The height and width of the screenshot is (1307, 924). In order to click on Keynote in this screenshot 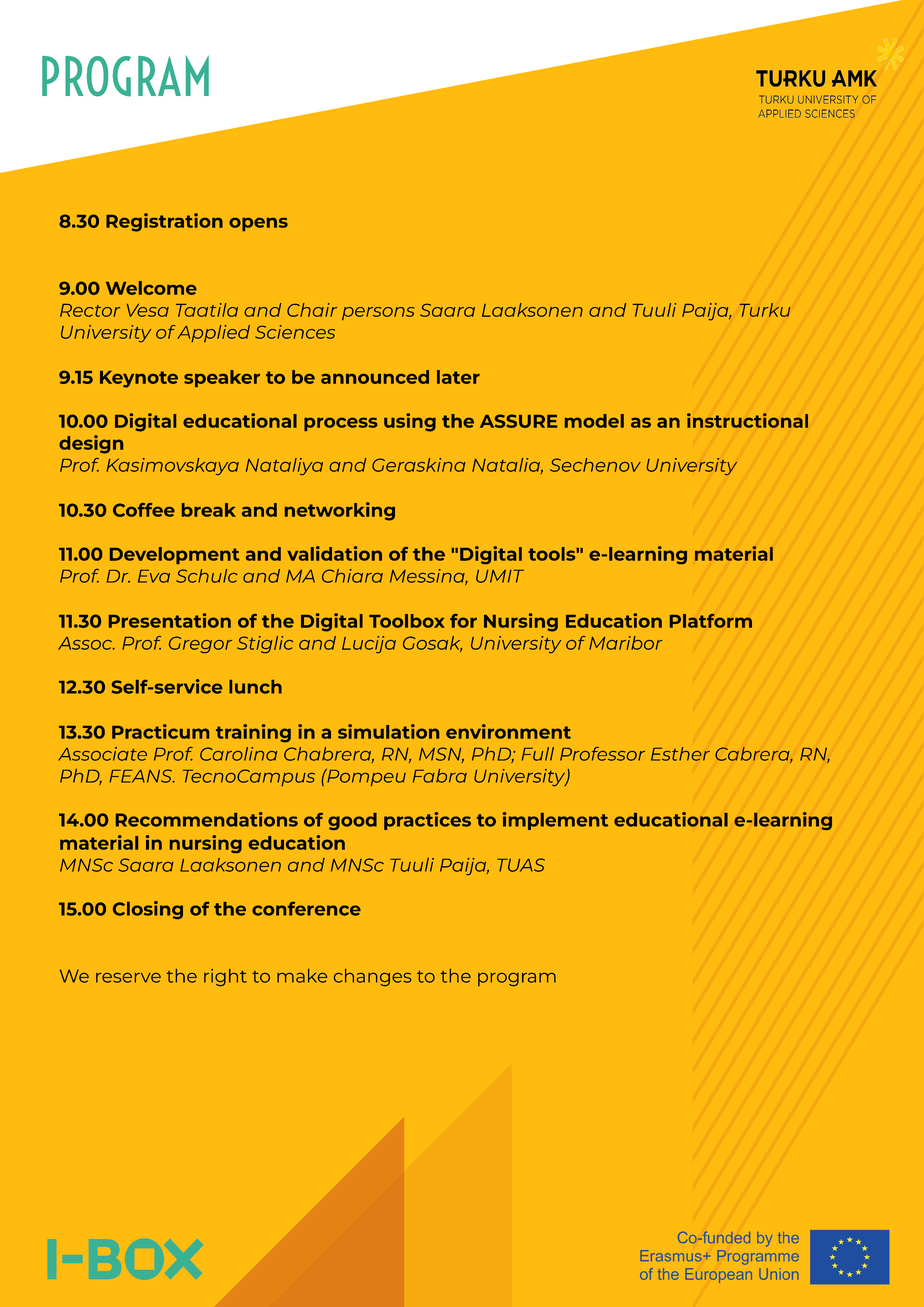, I will do `click(139, 379)`.
